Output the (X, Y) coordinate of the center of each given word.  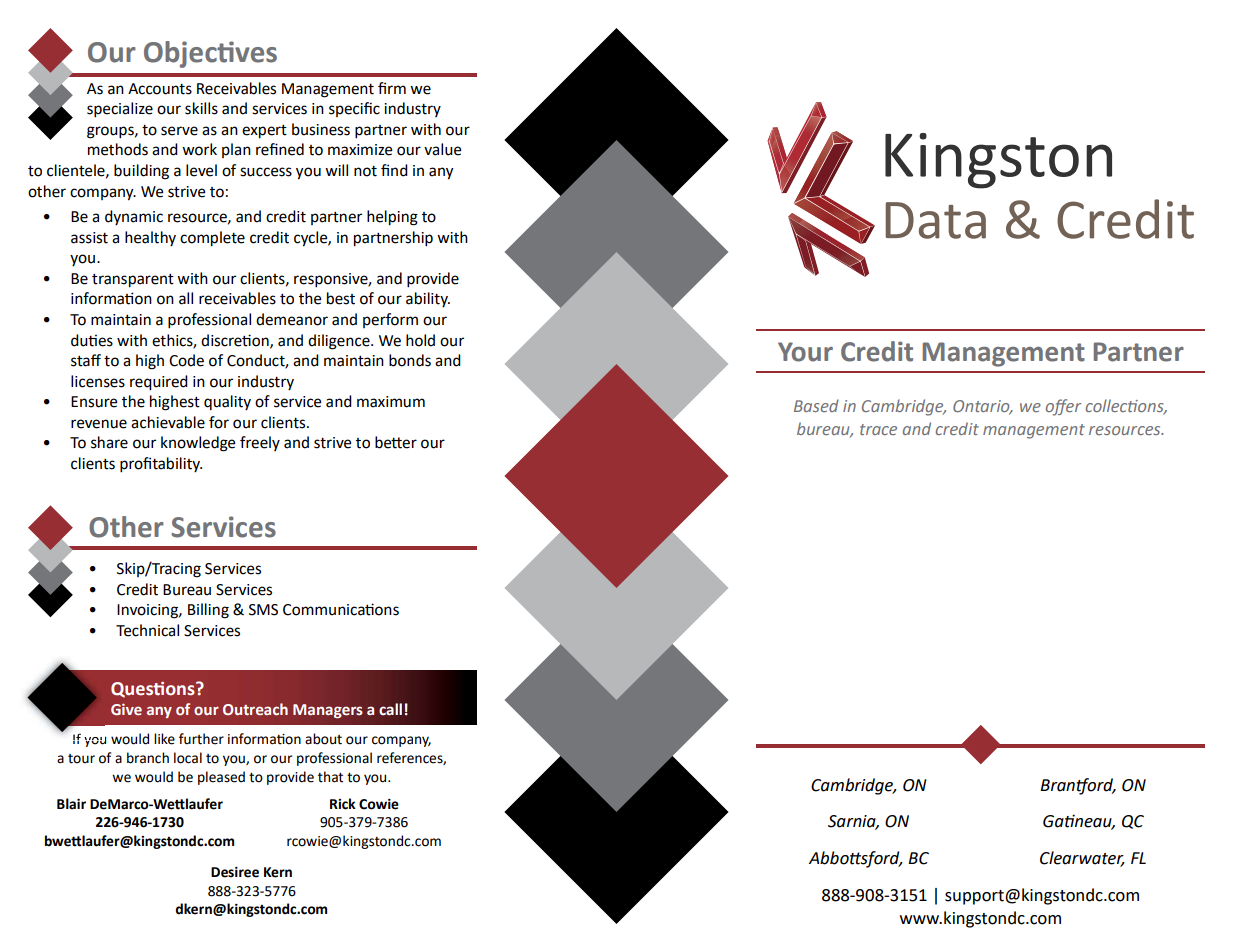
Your (805, 352)
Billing (208, 611)
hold (420, 340)
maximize (360, 150)
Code (186, 360)
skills (201, 108)
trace (878, 429)
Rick (343, 804)
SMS (263, 610)
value (442, 149)
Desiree (235, 872)
